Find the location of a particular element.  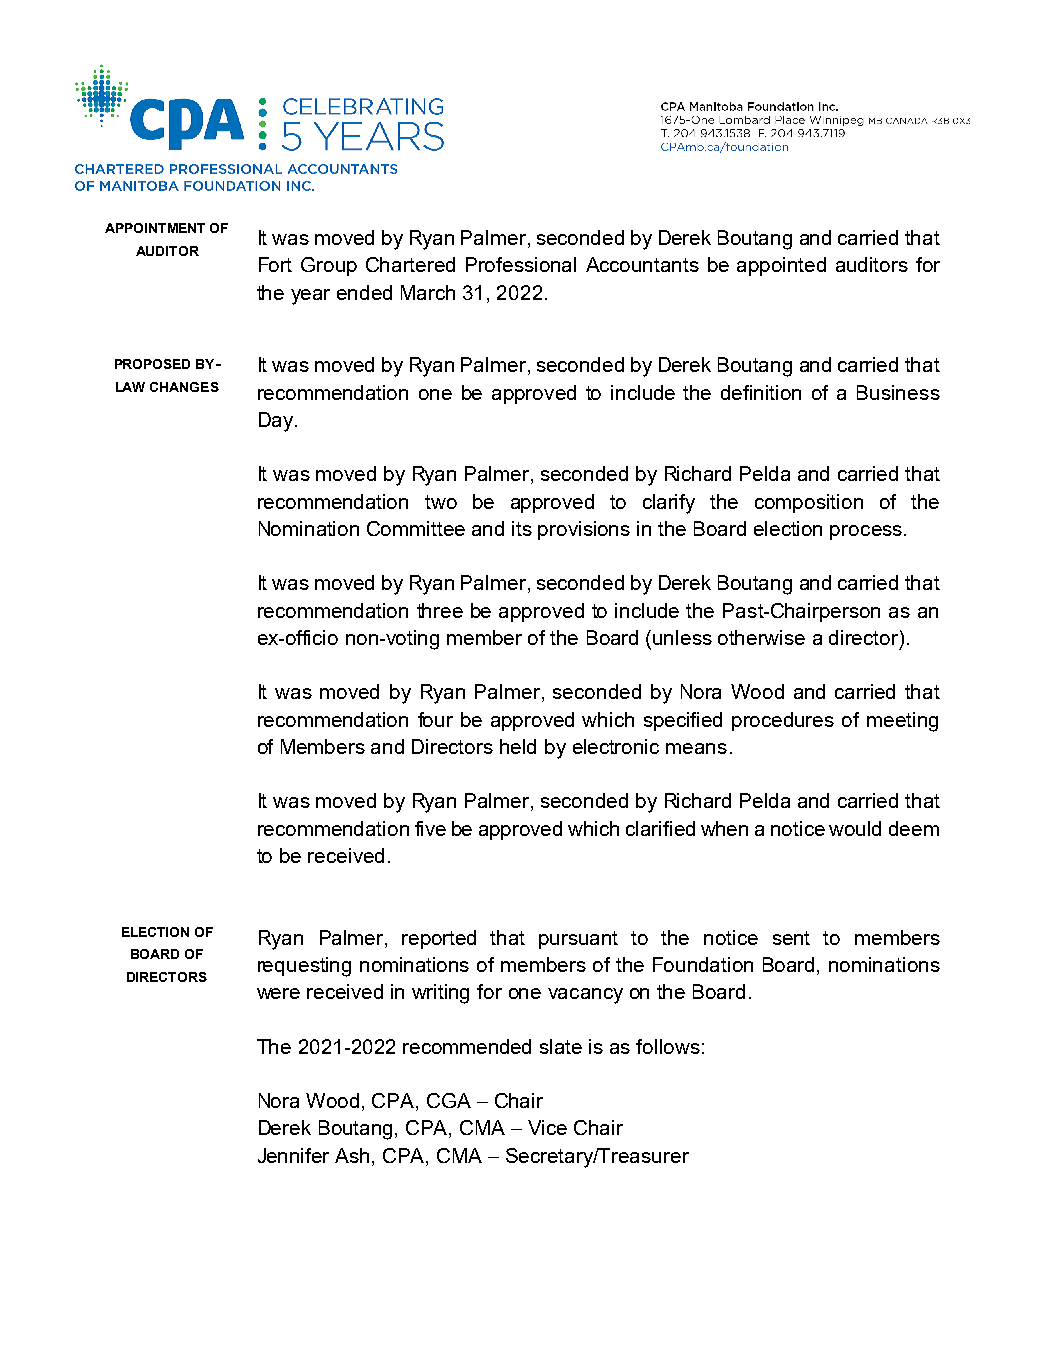

Fort is located at coordinates (275, 264).
